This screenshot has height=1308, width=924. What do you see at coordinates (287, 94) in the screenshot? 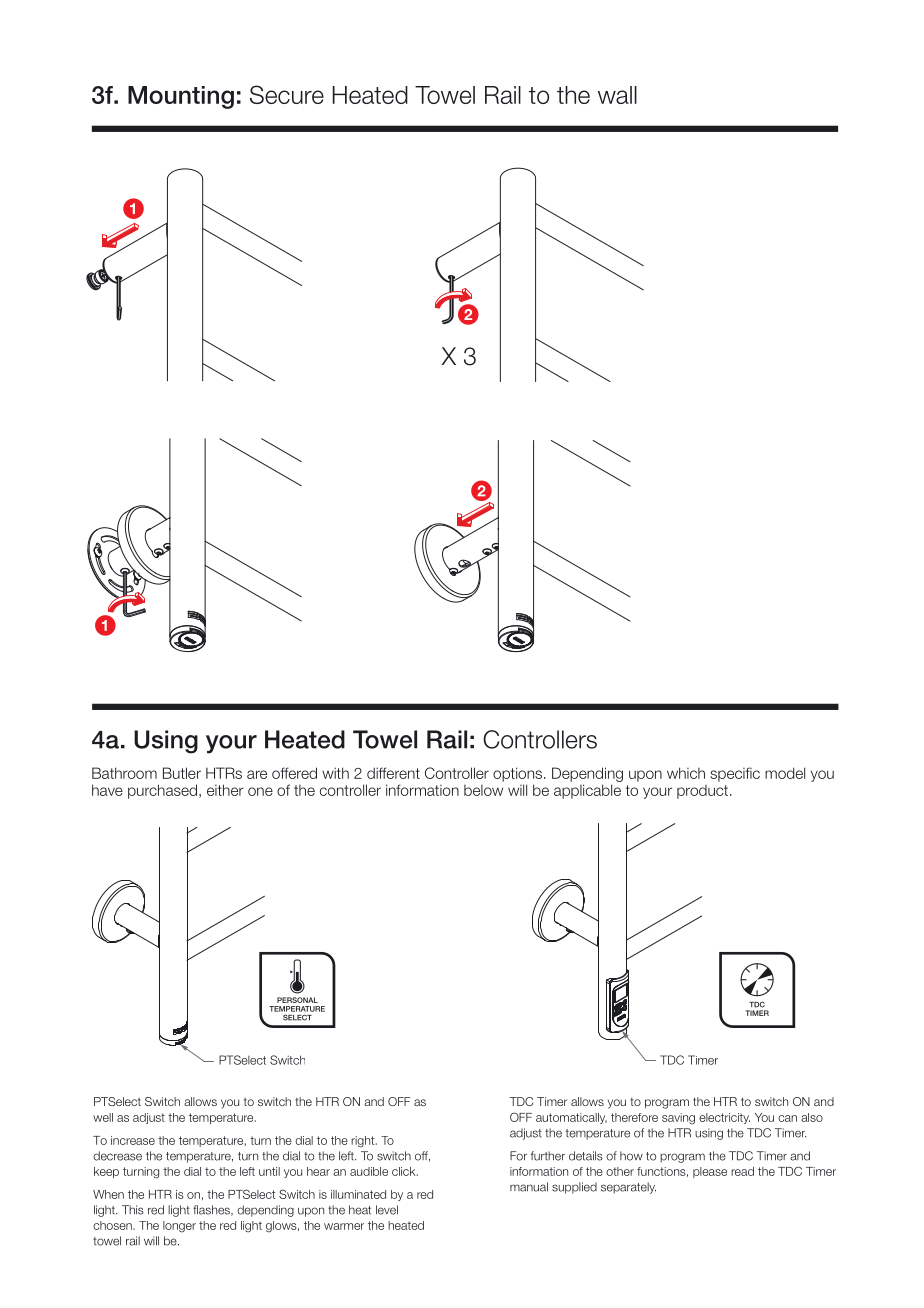
I see `Secure` at bounding box center [287, 94].
